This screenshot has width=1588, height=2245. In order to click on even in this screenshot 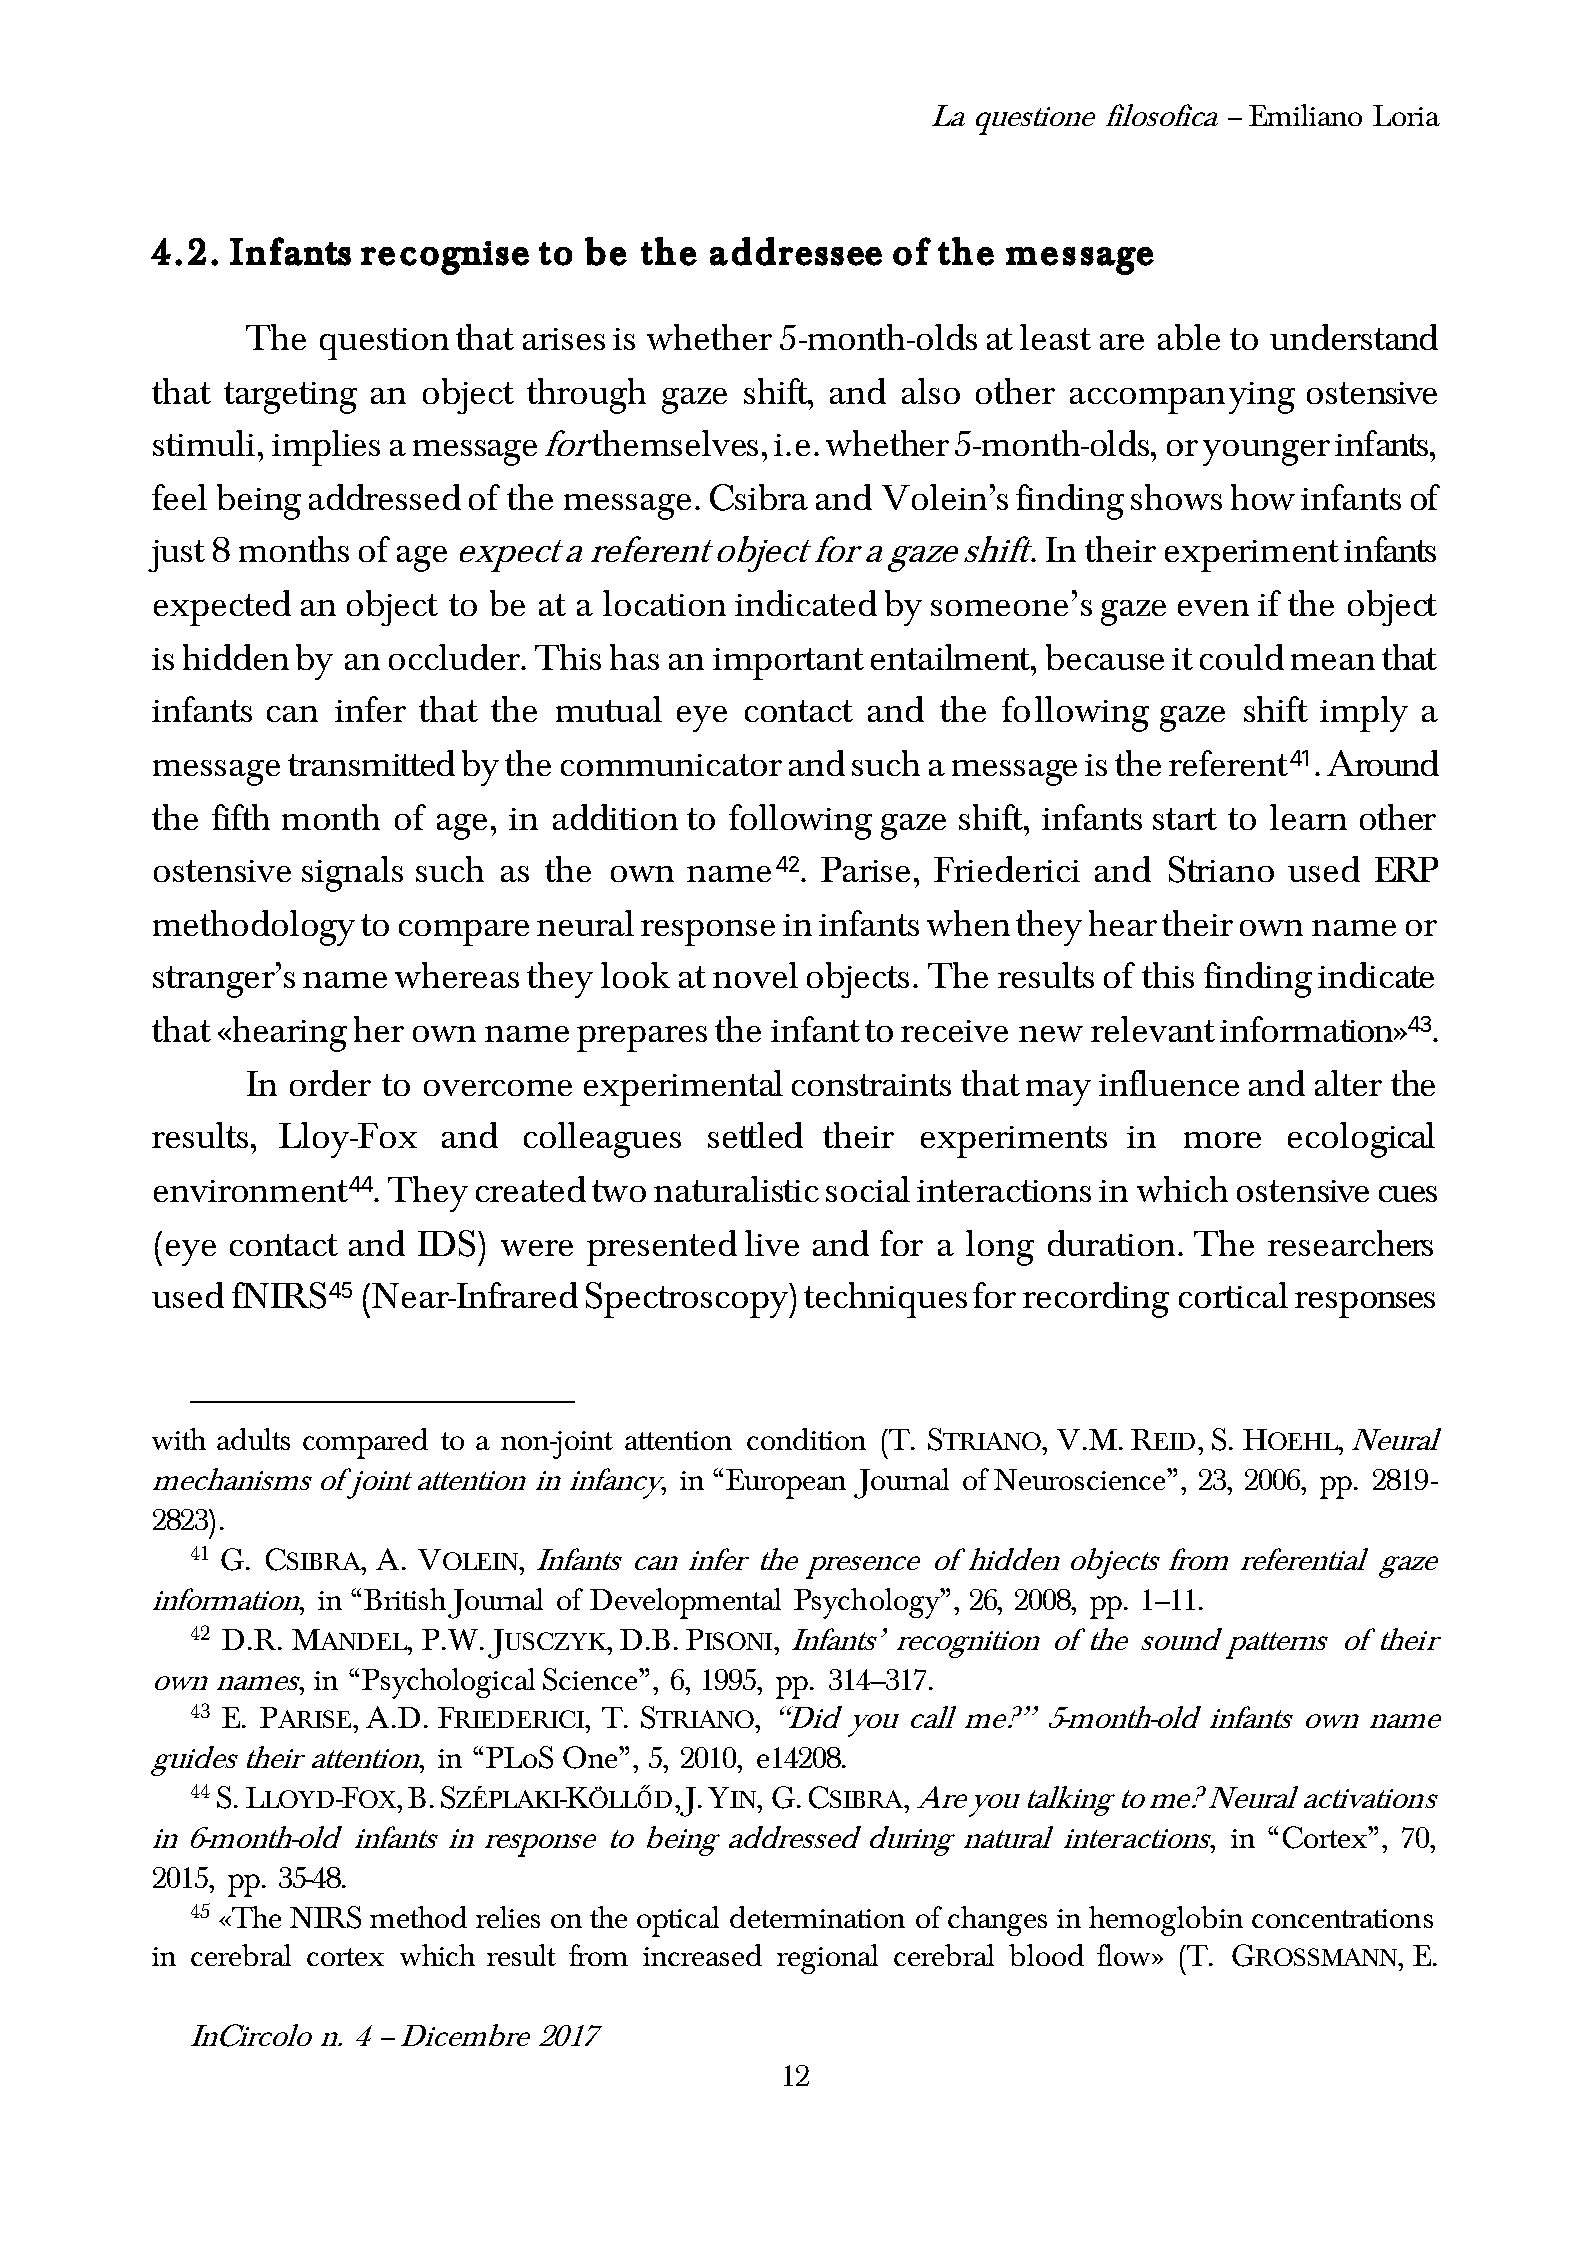, I will do `click(1213, 608)`.
